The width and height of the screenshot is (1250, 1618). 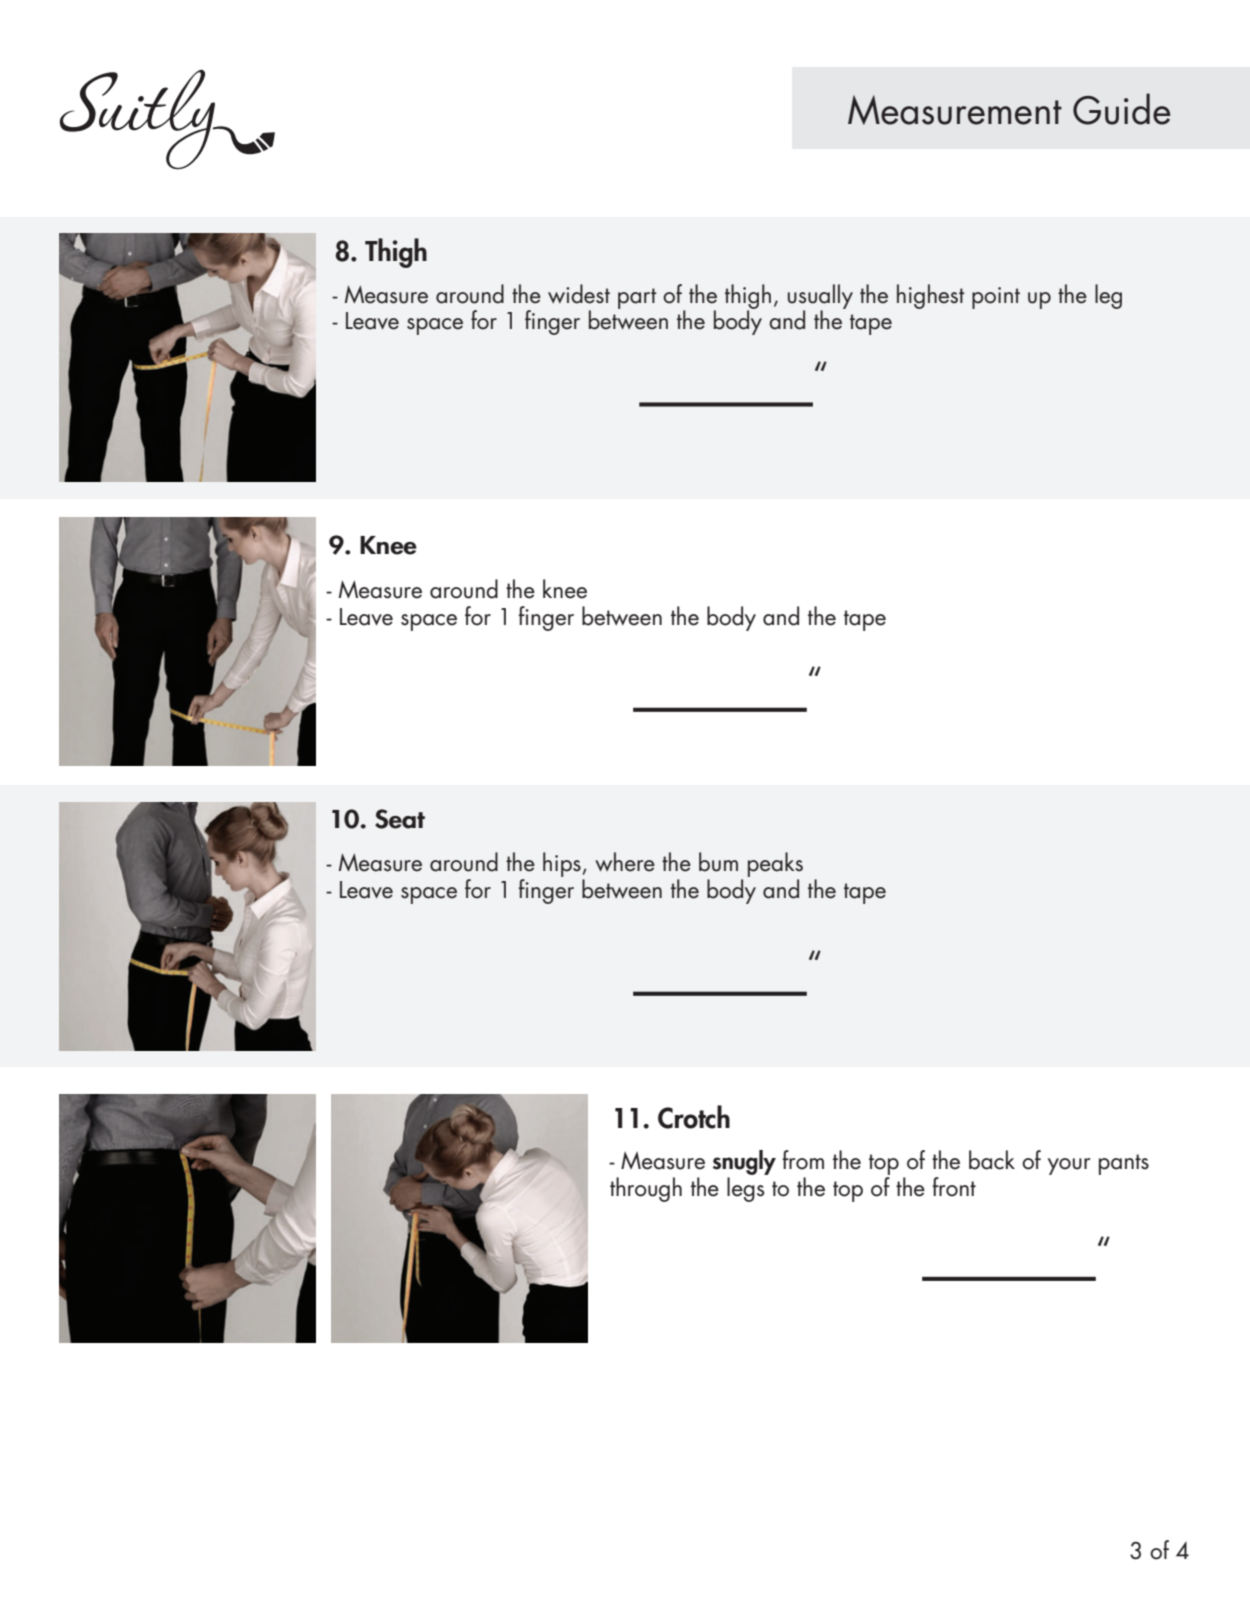 I want to click on bum, so click(x=718, y=862).
